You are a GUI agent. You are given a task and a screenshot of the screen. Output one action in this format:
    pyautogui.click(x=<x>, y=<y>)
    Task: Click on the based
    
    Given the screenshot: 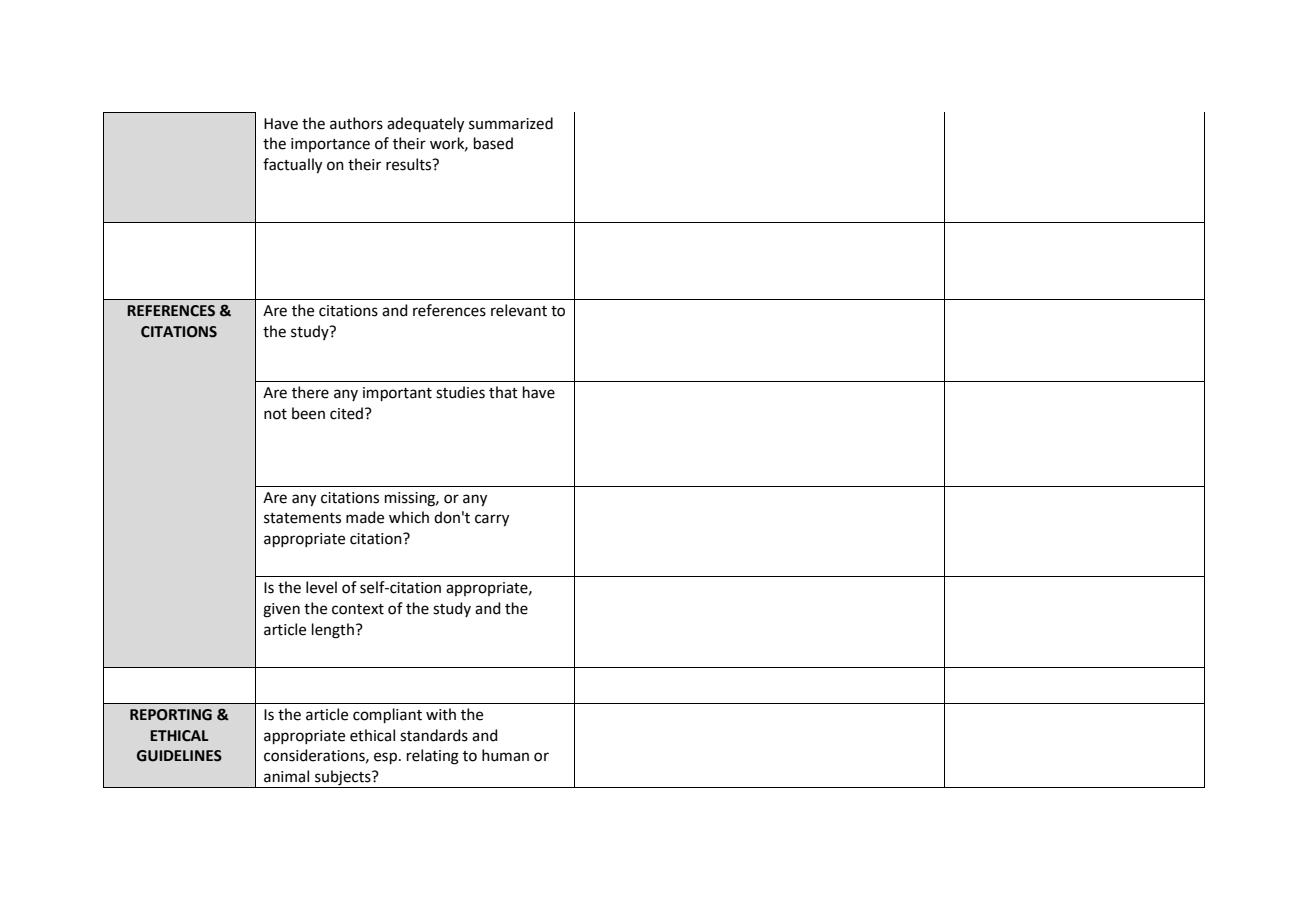 What is the action you would take?
    pyautogui.click(x=493, y=143)
